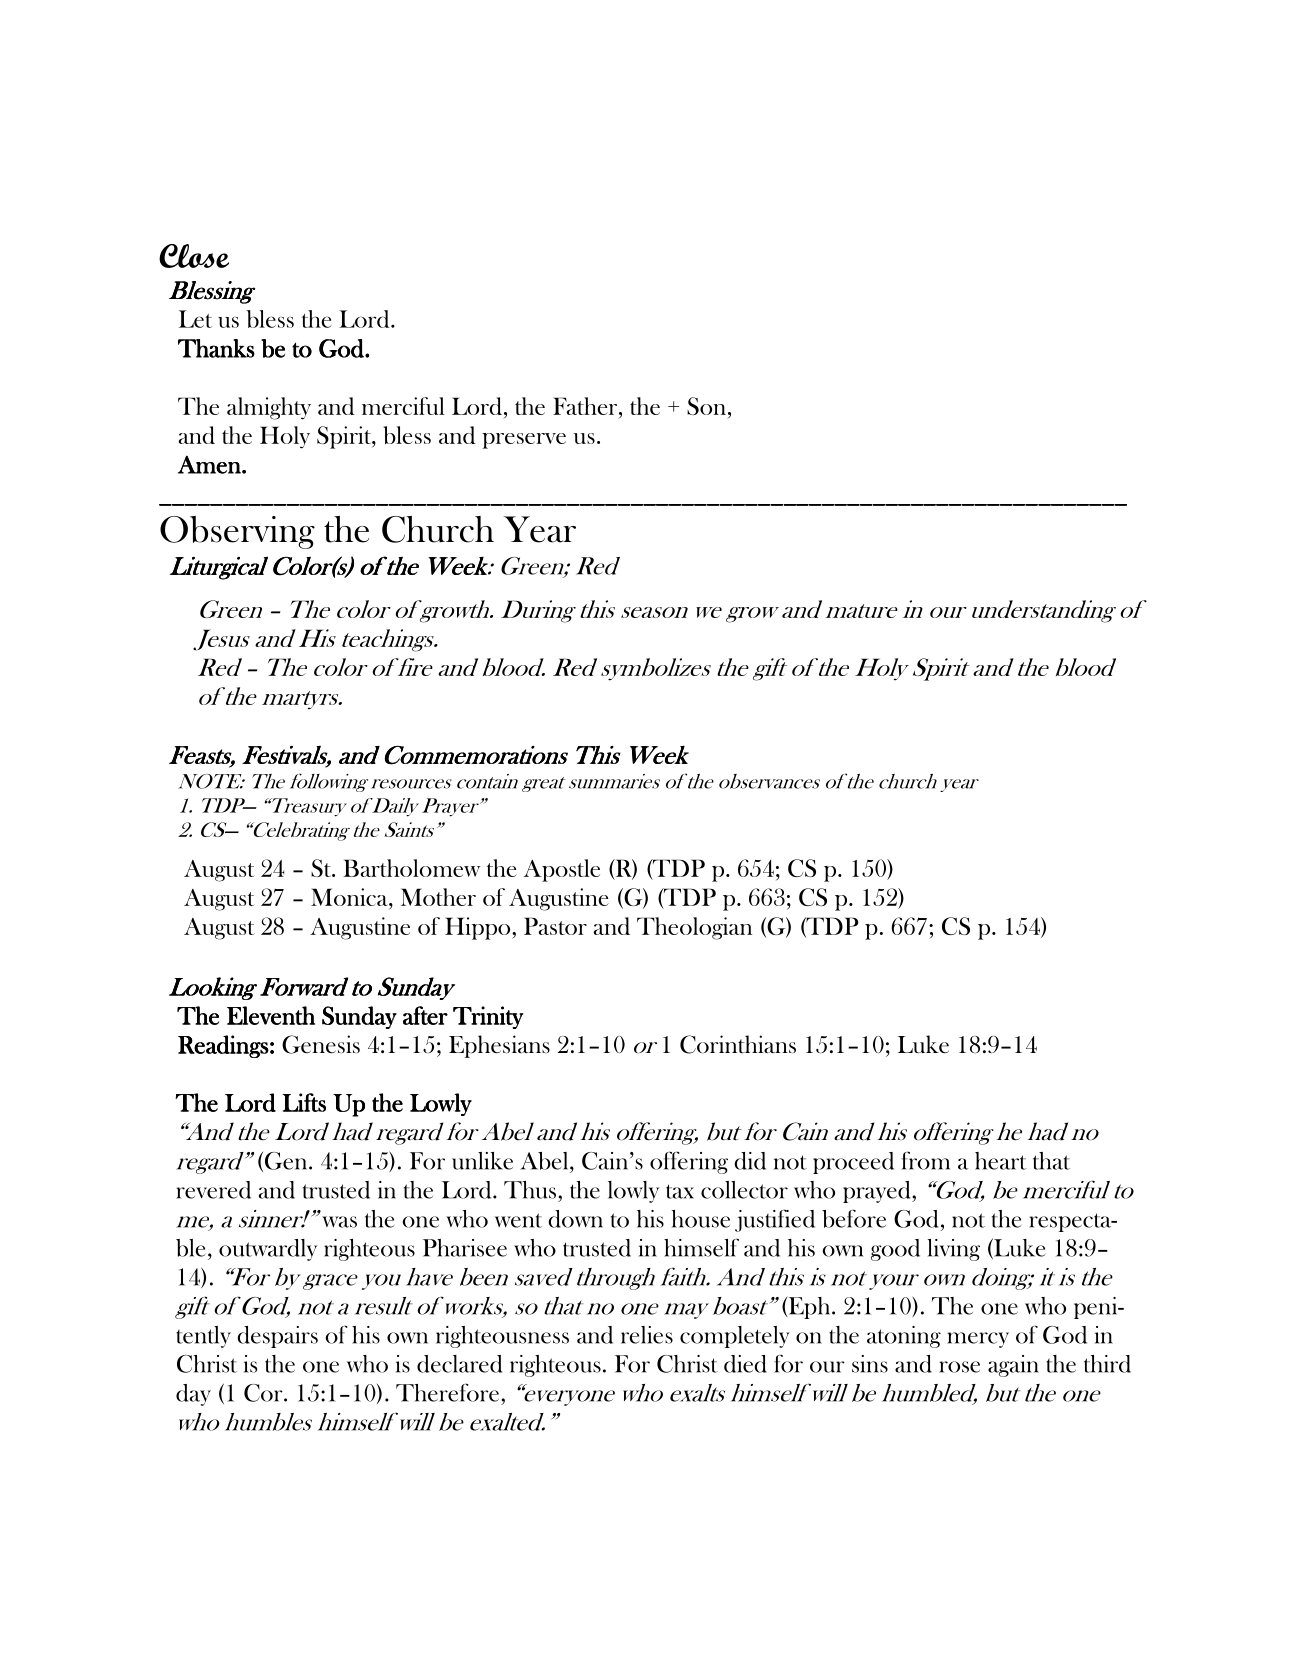 This page has height=1680, width=1298. What do you see at coordinates (194, 256) in the page?
I see `Close` at bounding box center [194, 256].
